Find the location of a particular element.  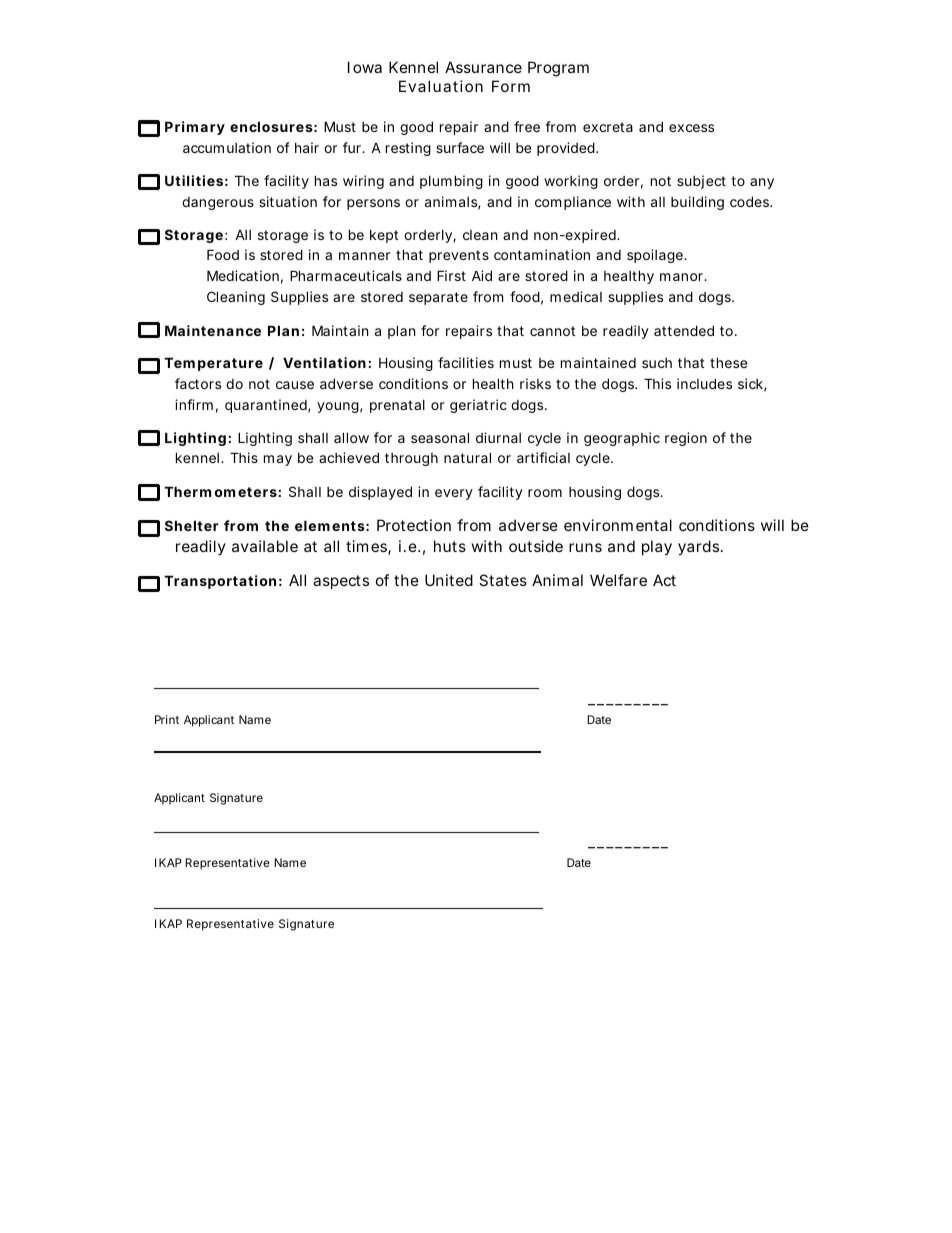

Primary is located at coordinates (195, 128).
